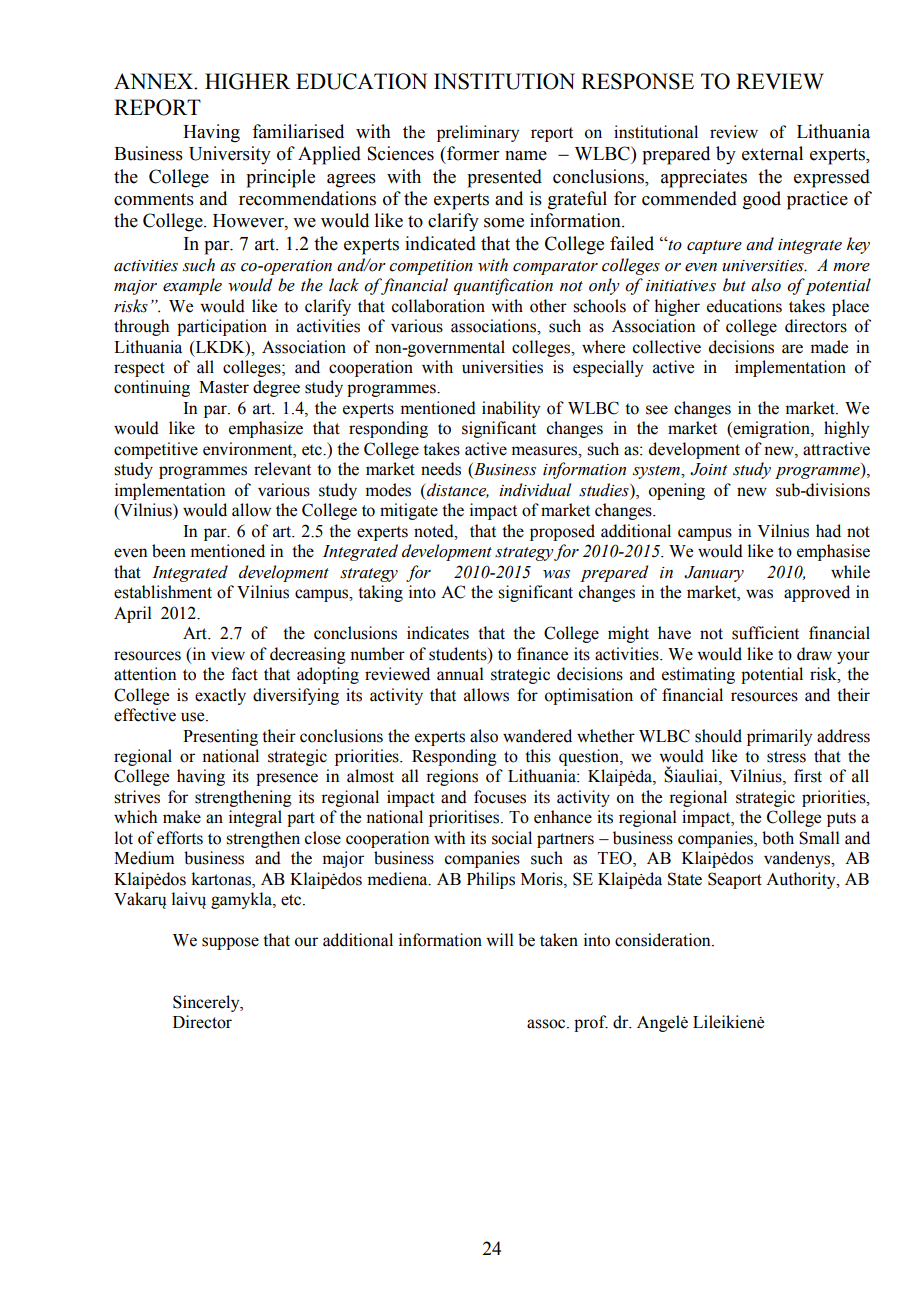  What do you see at coordinates (169, 551) in the image?
I see `been` at bounding box center [169, 551].
